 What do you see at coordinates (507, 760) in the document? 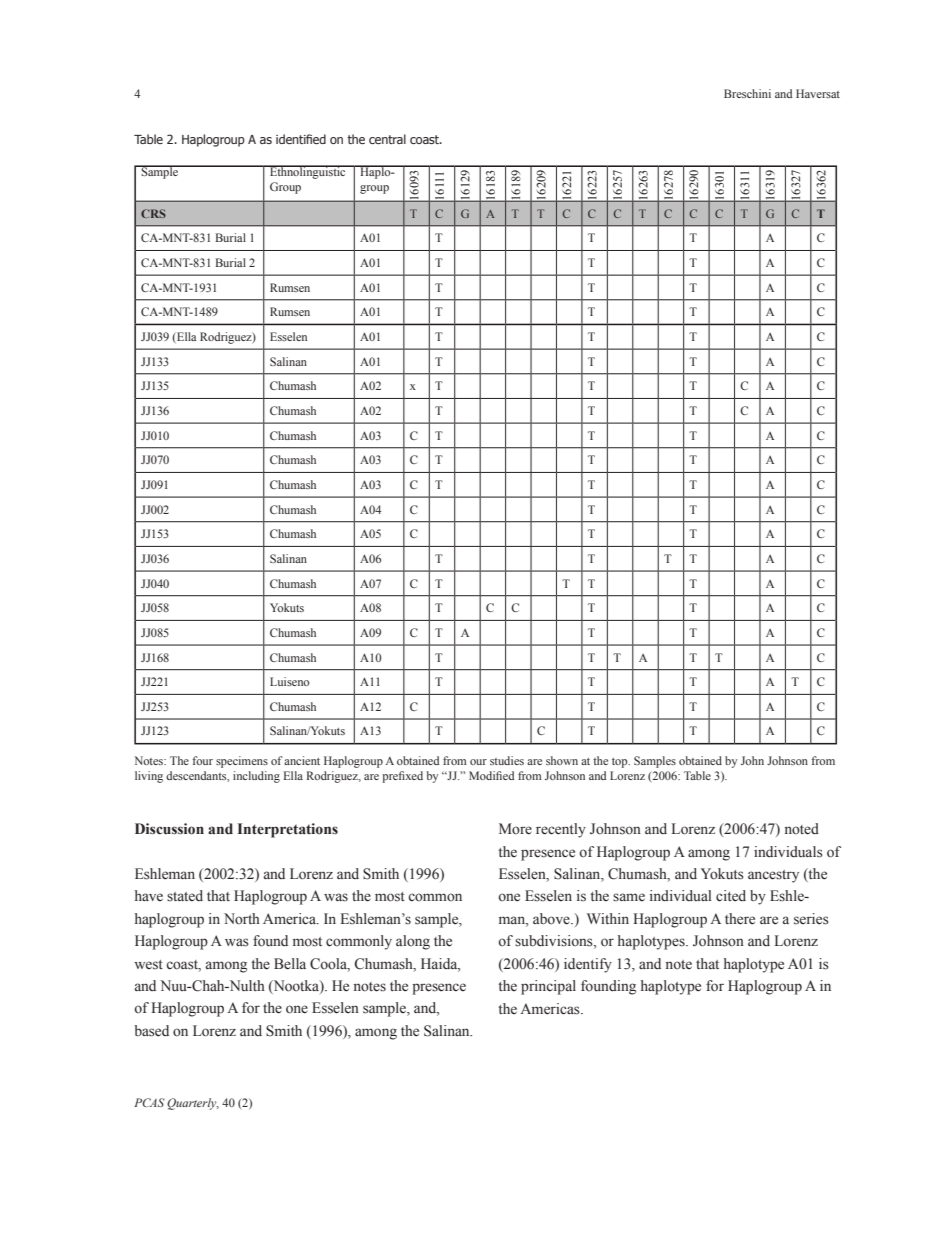
I see `studies` at bounding box center [507, 760].
